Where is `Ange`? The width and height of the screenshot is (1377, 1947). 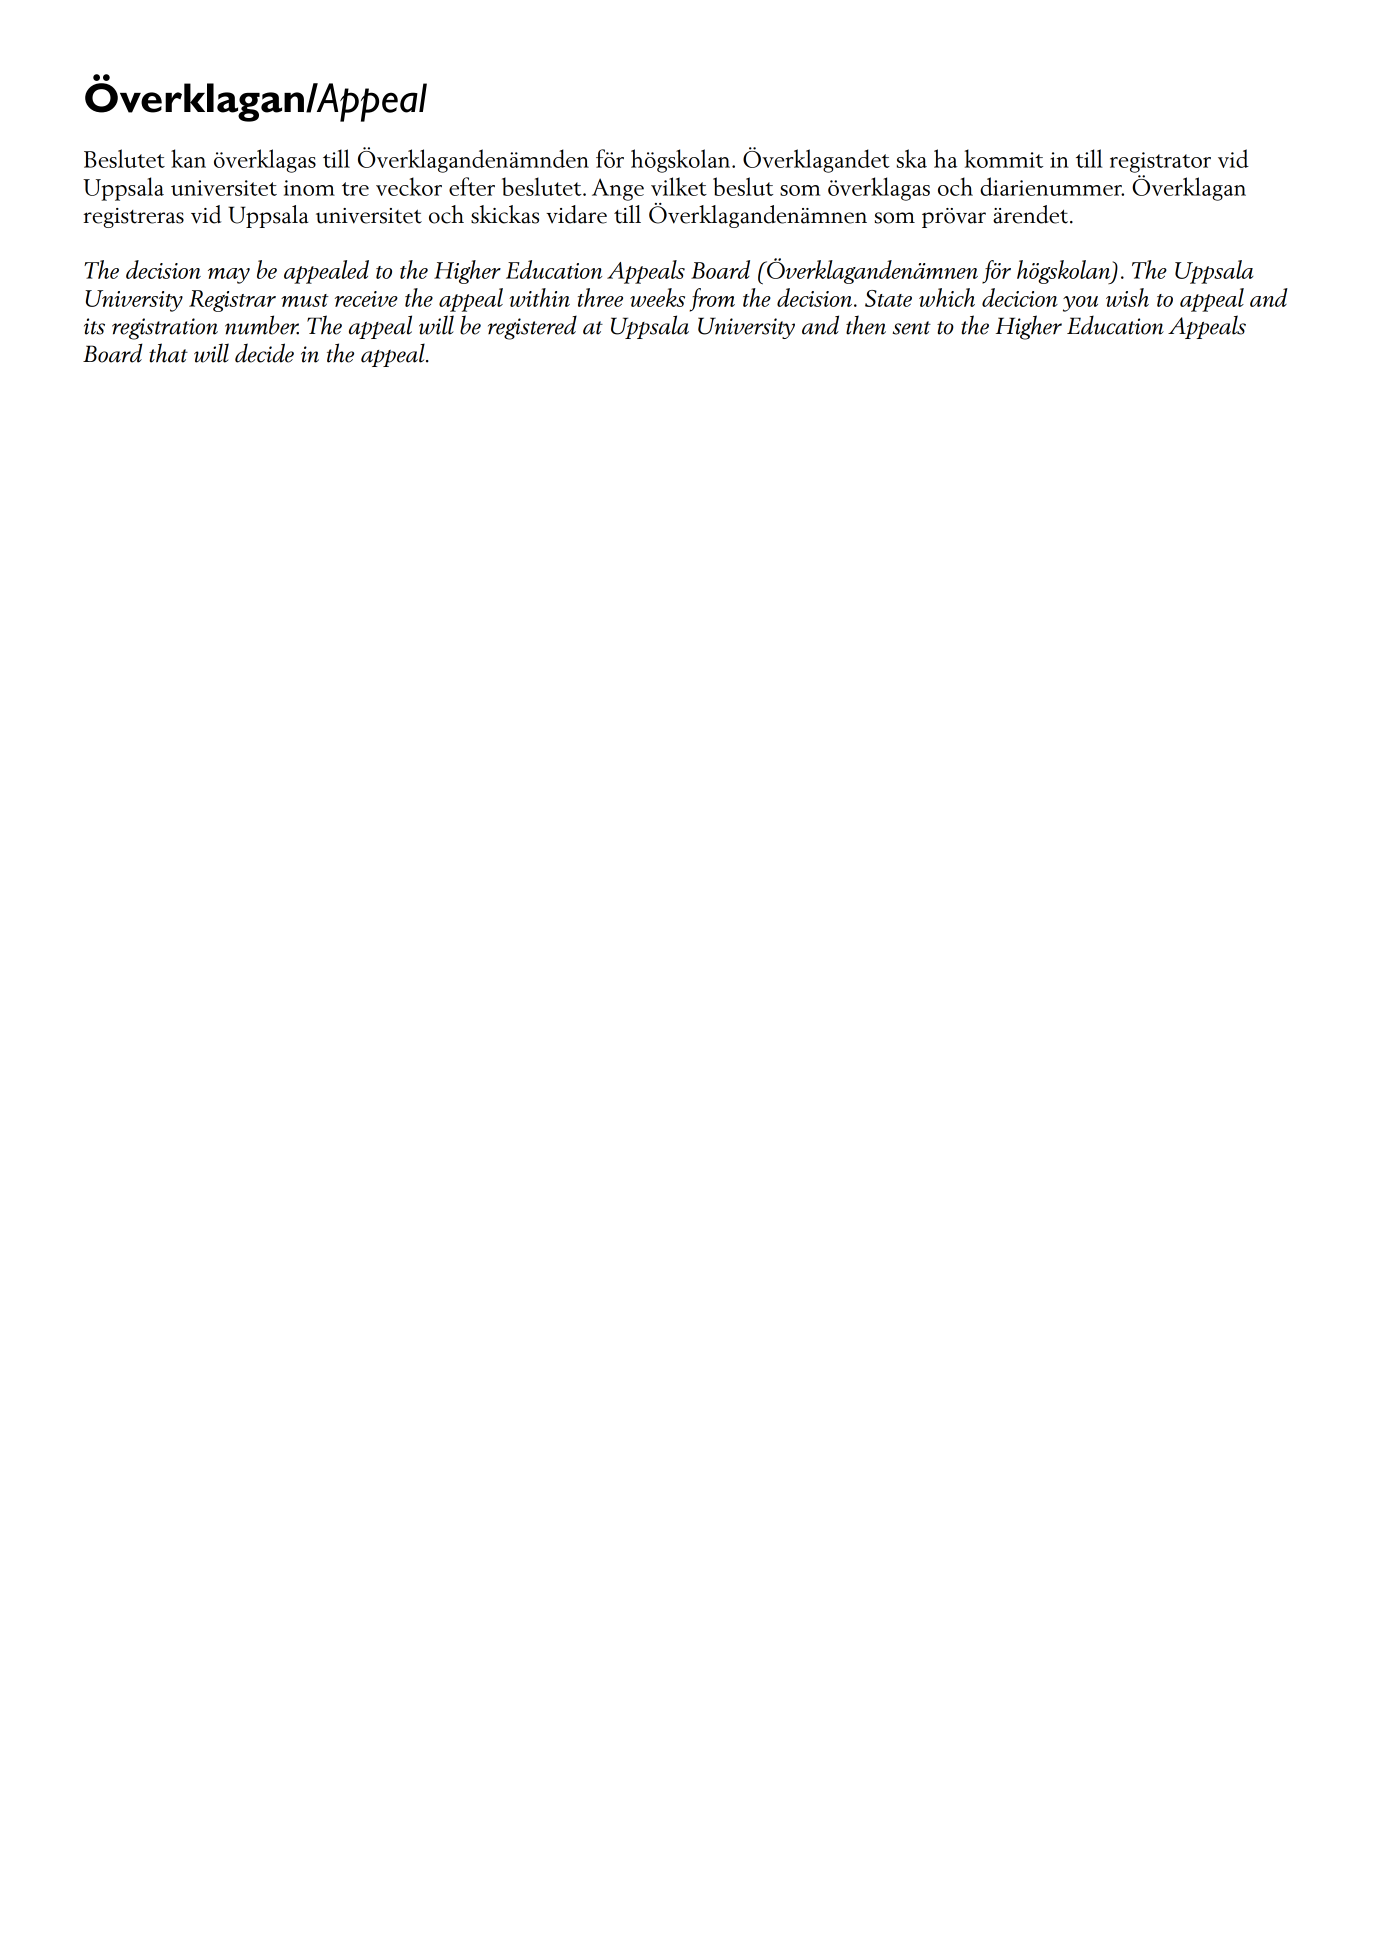
Ange is located at coordinates (618, 189).
